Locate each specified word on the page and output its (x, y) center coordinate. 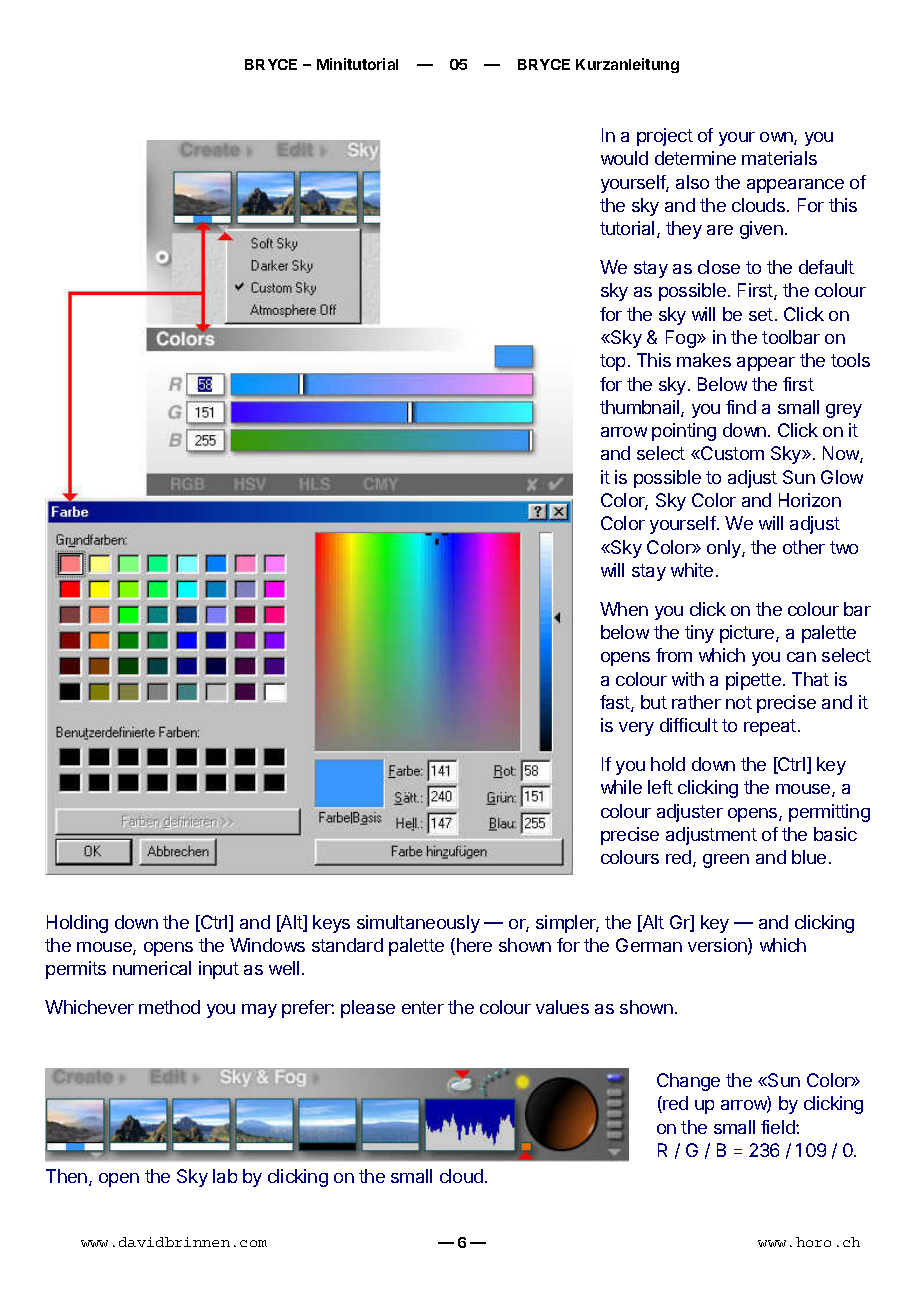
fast (616, 703)
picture (748, 634)
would (624, 158)
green (726, 861)
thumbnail (641, 408)
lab (225, 1176)
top (612, 362)
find (741, 407)
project (665, 137)
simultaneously (418, 924)
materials (779, 158)
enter (423, 1007)
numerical (152, 968)
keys (331, 924)
